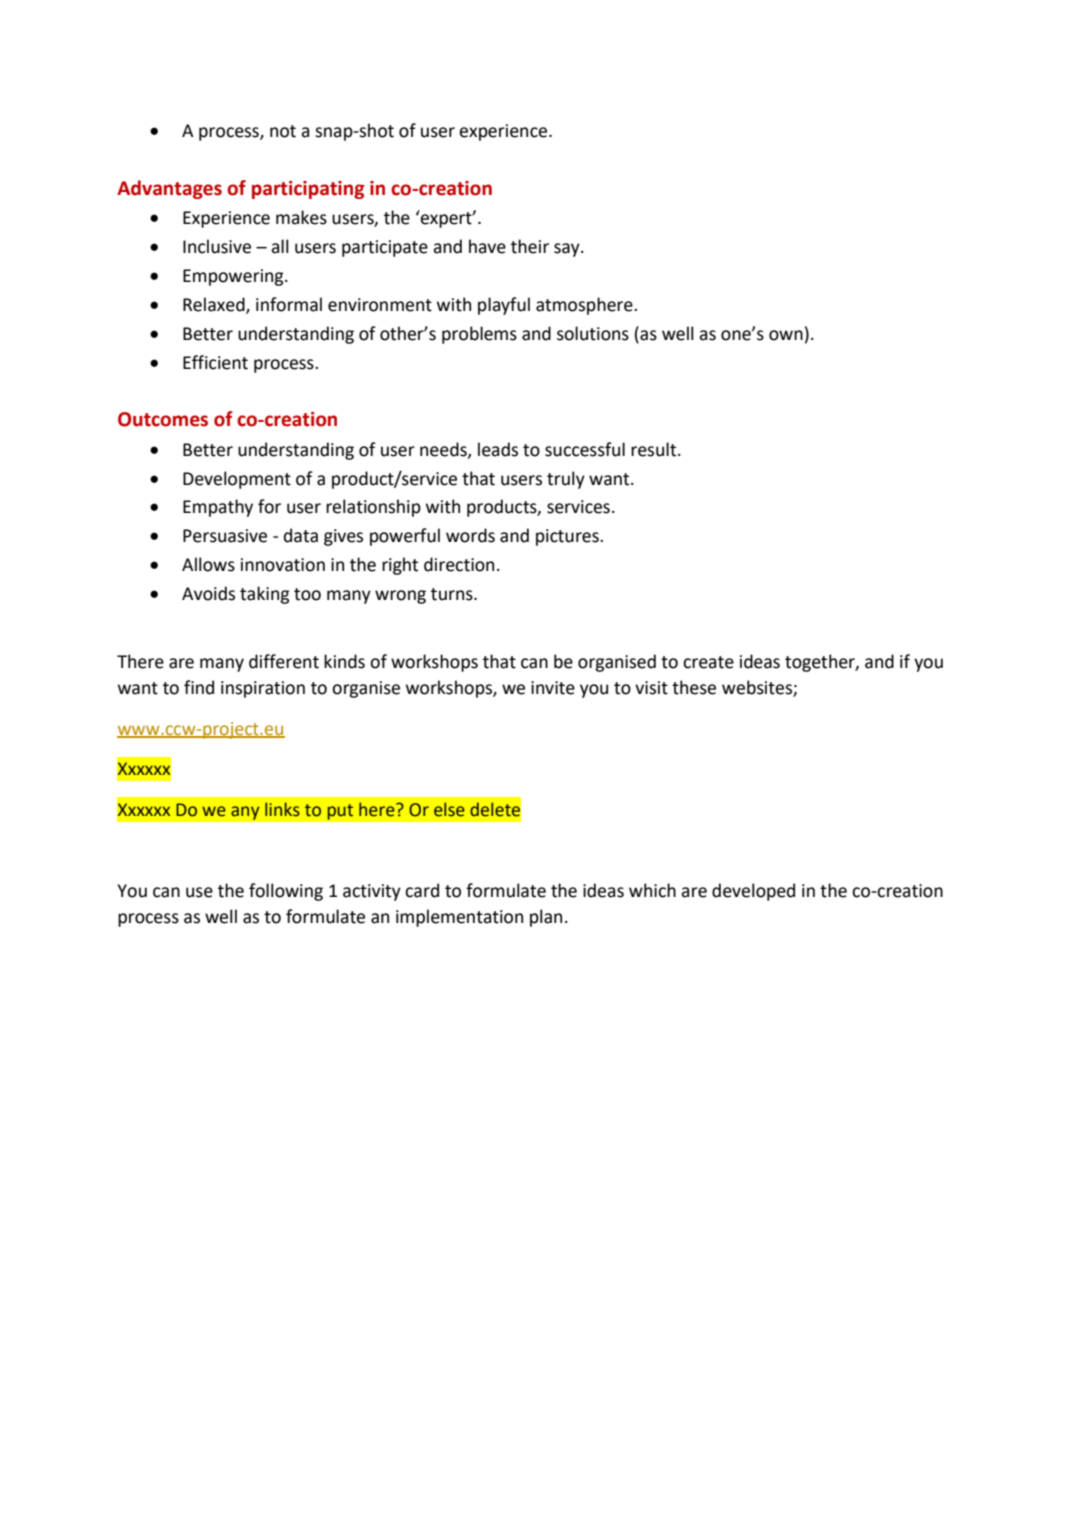  I want to click on result, so click(655, 449).
